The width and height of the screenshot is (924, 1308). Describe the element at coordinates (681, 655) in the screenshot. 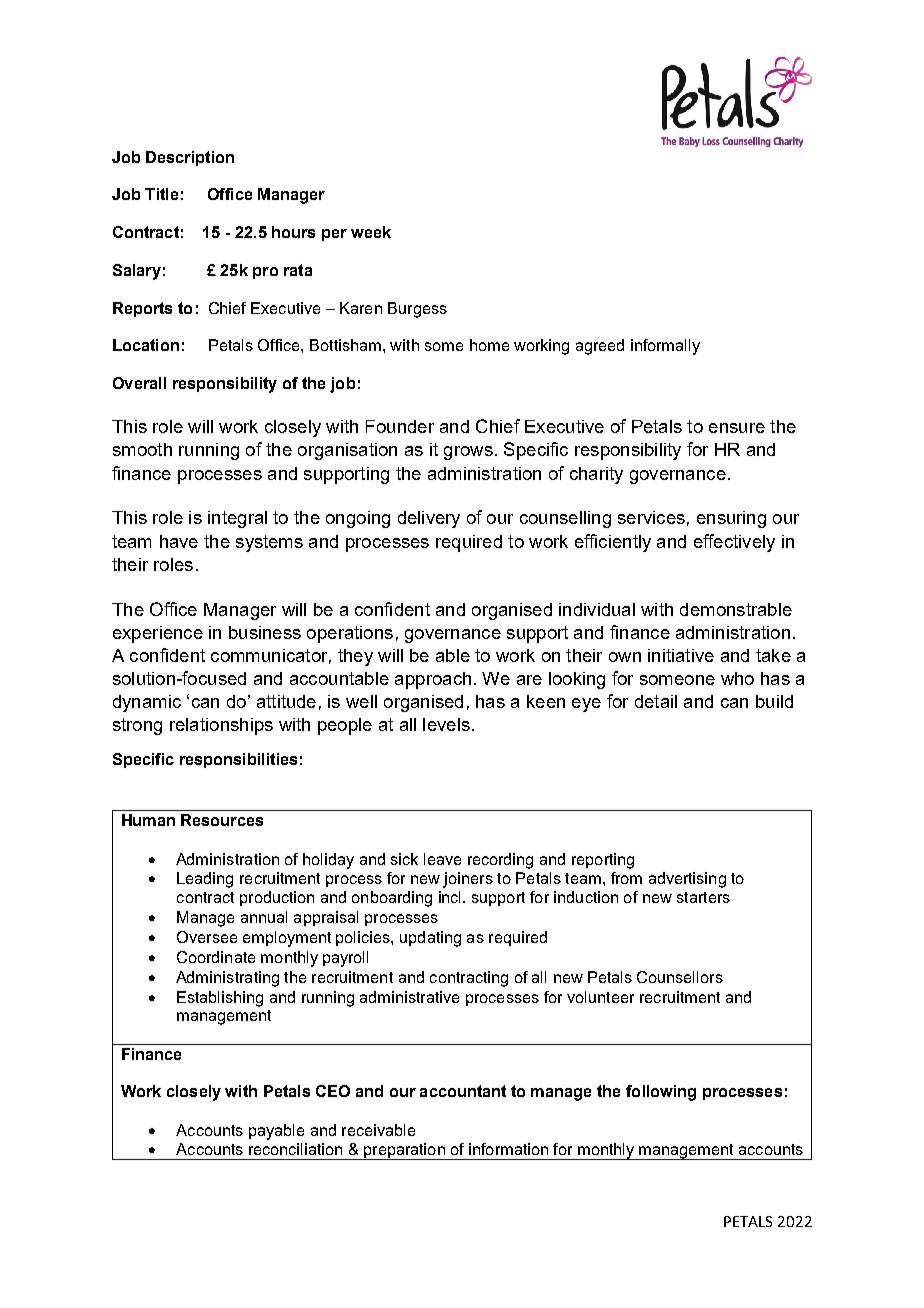

I see `initiative` at that location.
